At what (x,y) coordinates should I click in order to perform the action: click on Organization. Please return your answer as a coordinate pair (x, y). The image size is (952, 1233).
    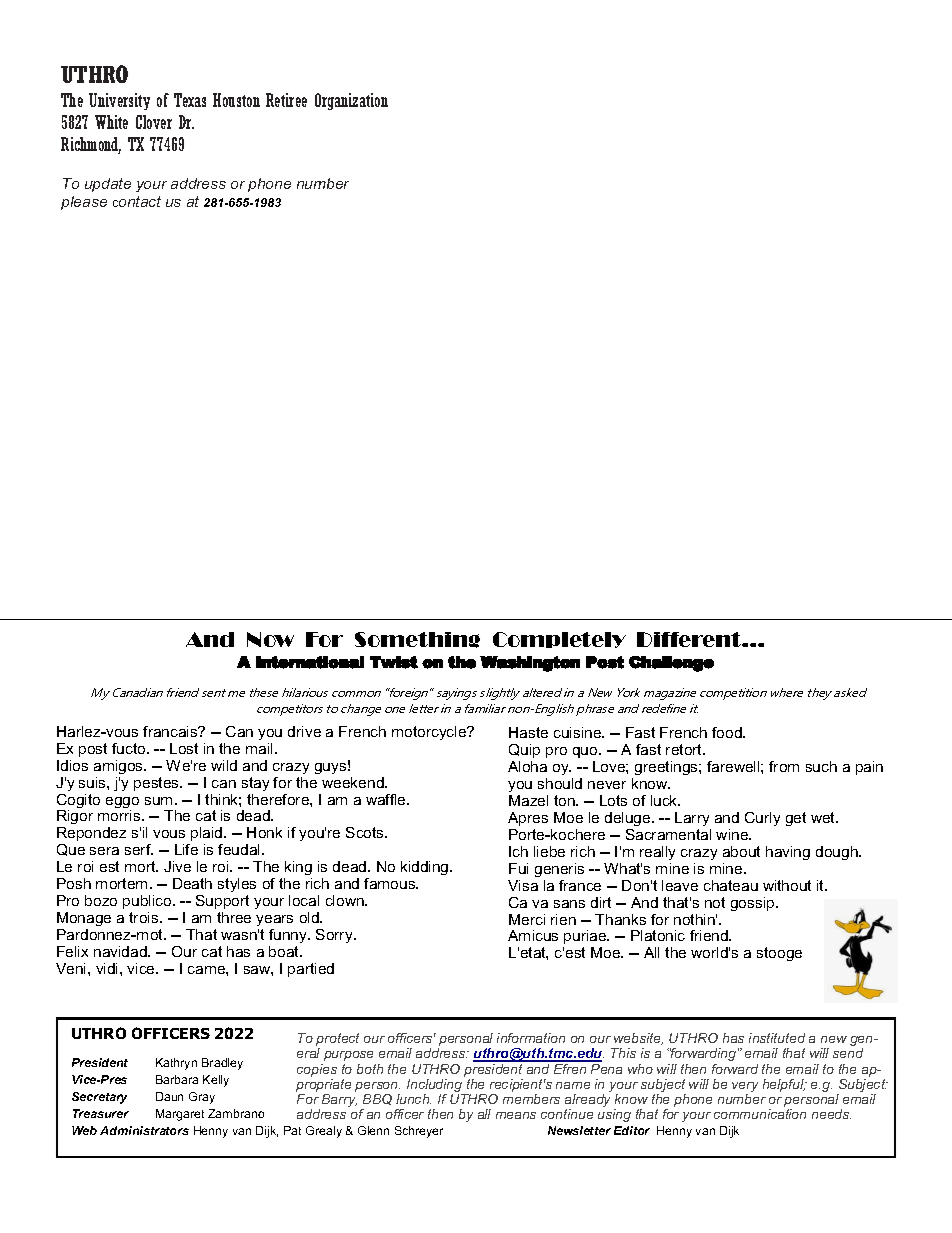
    Looking at the image, I should click on (351, 101).
